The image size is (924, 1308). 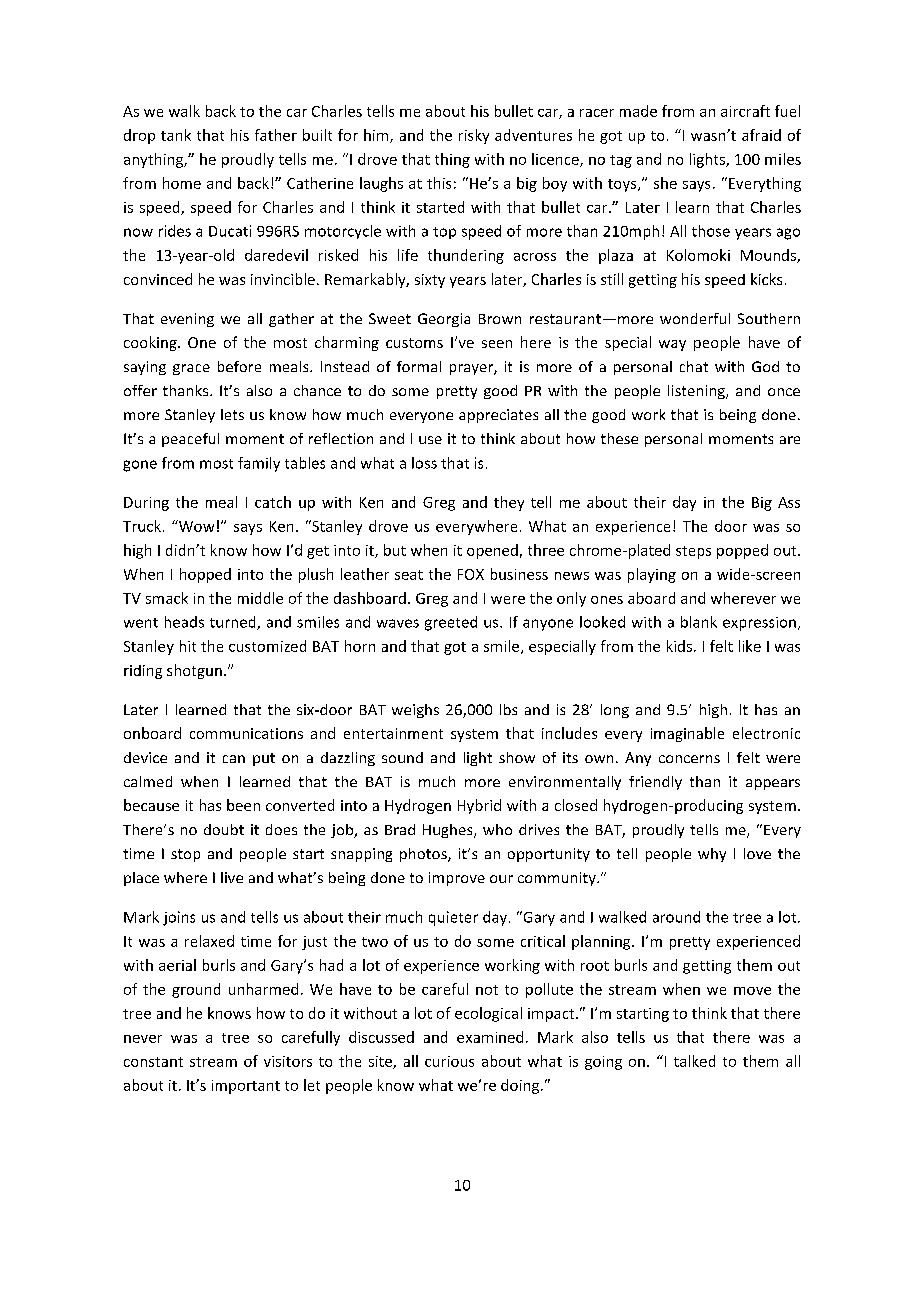 I want to click on loss, so click(x=424, y=463).
